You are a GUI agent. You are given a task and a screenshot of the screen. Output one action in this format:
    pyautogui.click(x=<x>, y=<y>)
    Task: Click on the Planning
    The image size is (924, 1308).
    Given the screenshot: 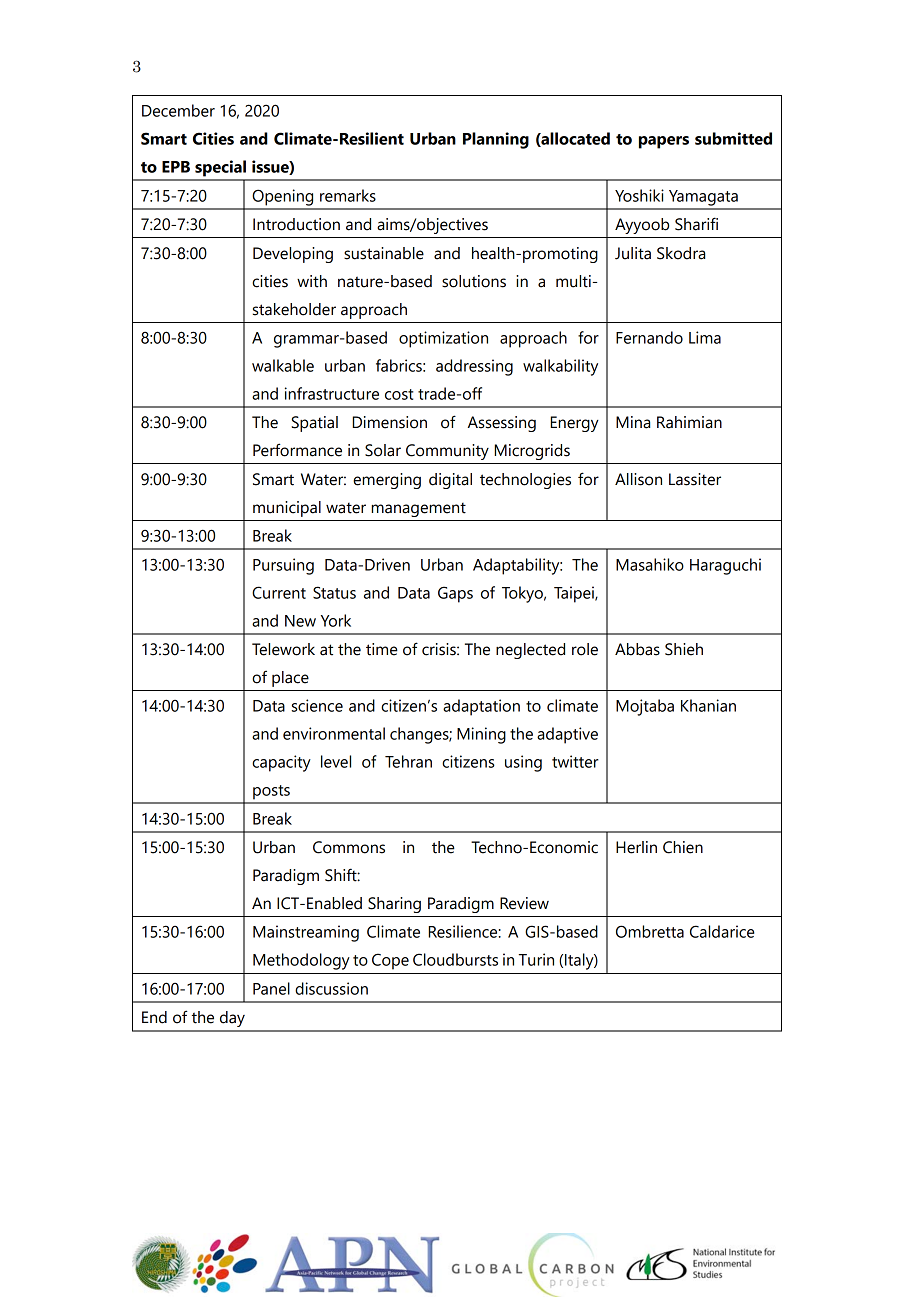 What is the action you would take?
    pyautogui.click(x=496, y=140)
